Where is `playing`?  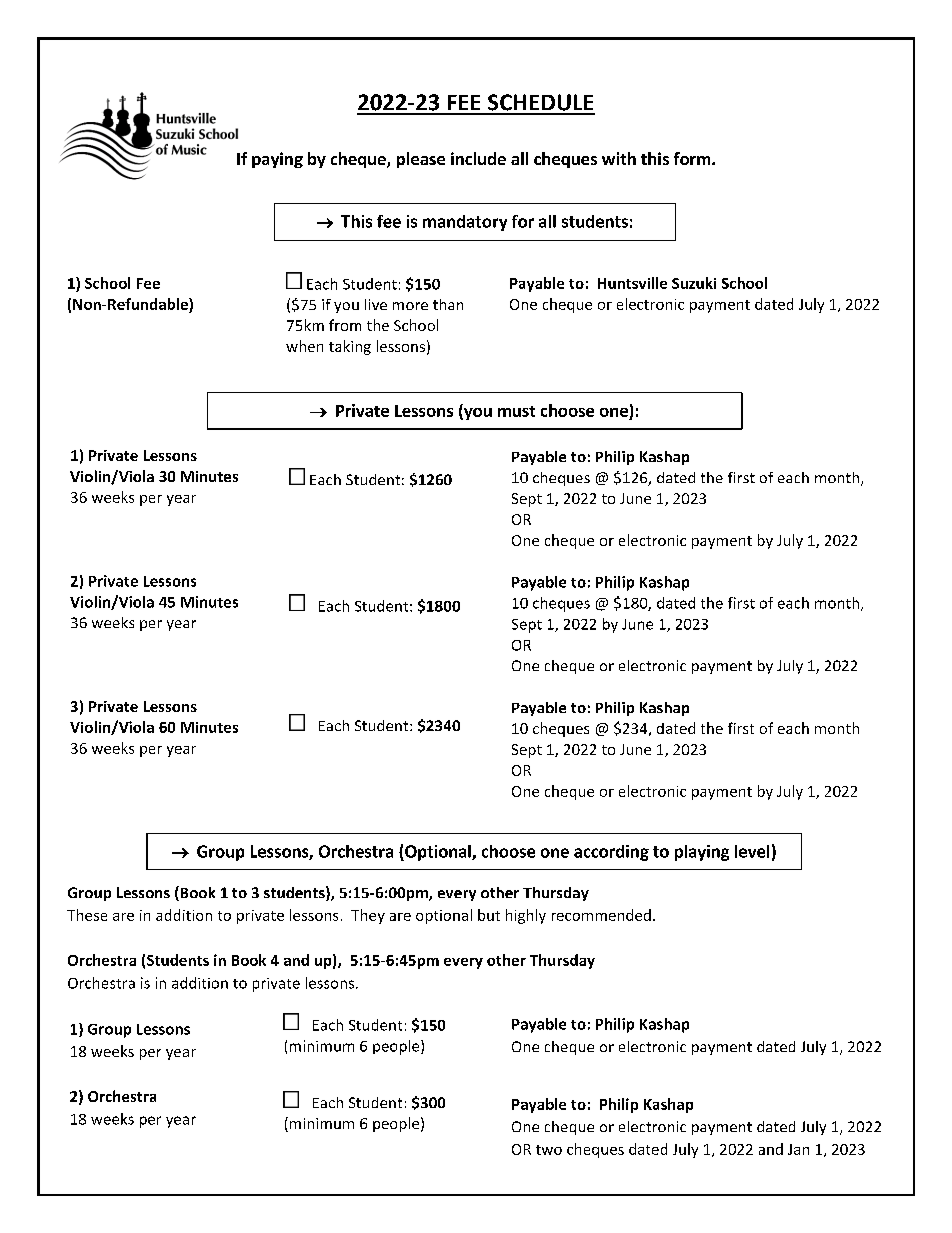 playing is located at coordinates (702, 853).
